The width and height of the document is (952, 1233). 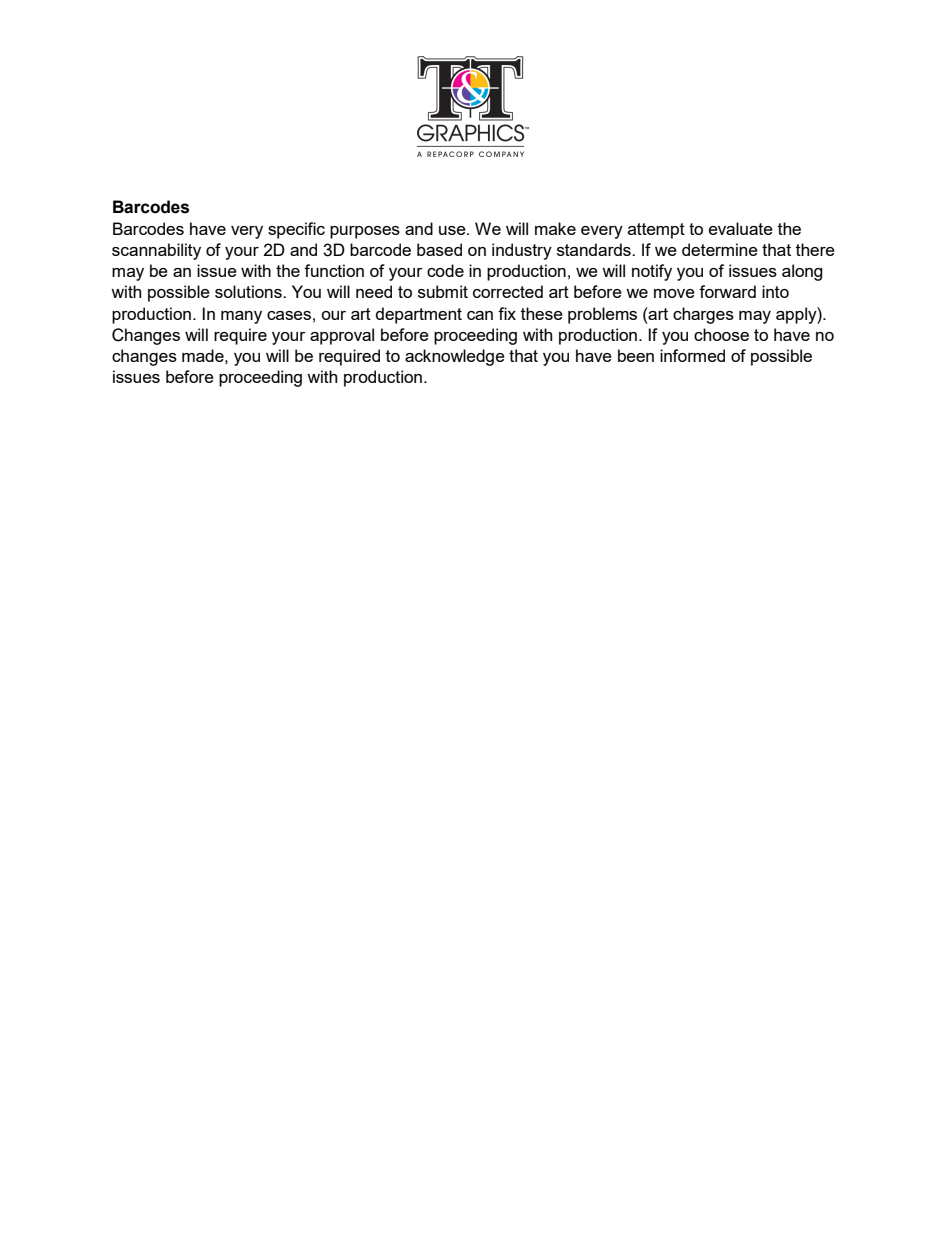 I want to click on along, so click(x=802, y=272).
